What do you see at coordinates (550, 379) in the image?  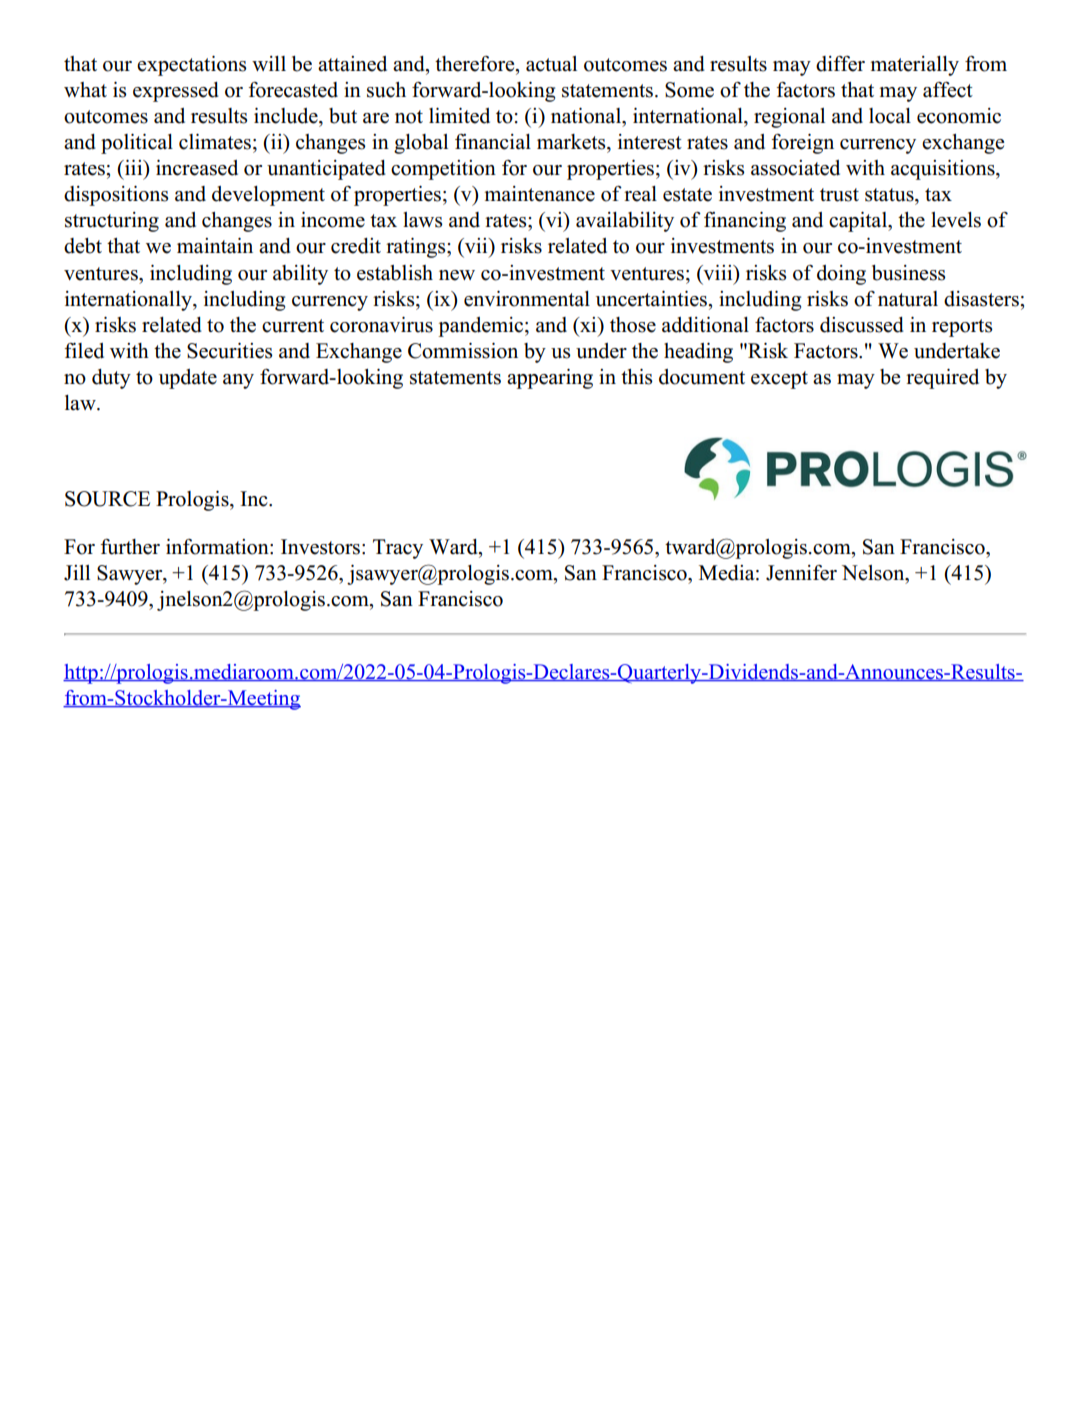 I see `appearing` at bounding box center [550, 379].
